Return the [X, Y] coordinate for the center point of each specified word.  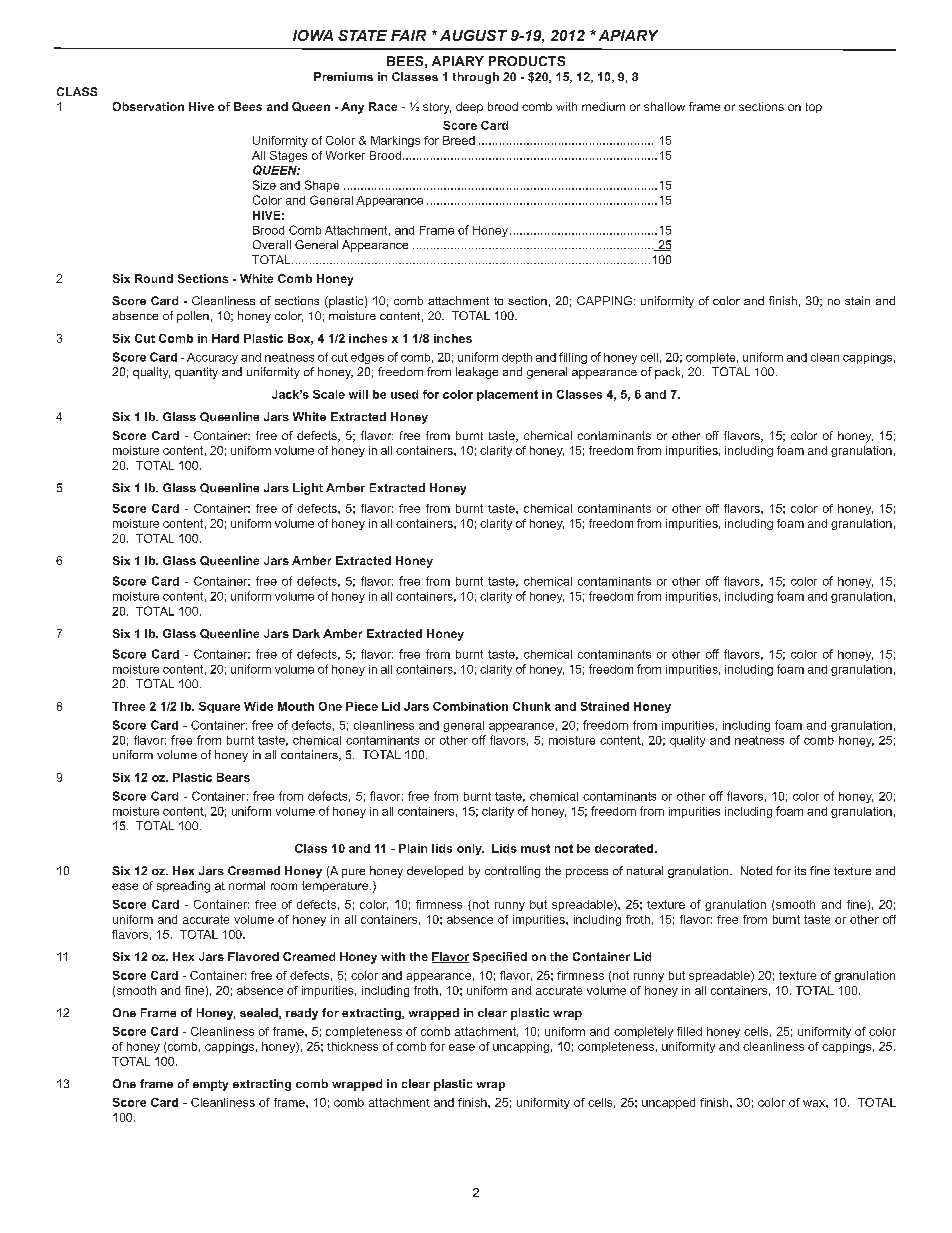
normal [247, 885]
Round [154, 278]
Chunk [532, 706]
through [476, 78]
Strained [605, 706]
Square [219, 707]
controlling [512, 872]
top [814, 108]
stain [857, 300]
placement [507, 395]
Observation [148, 106]
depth [517, 358]
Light [308, 489]
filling [573, 358]
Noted [756, 870]
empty [210, 1085]
